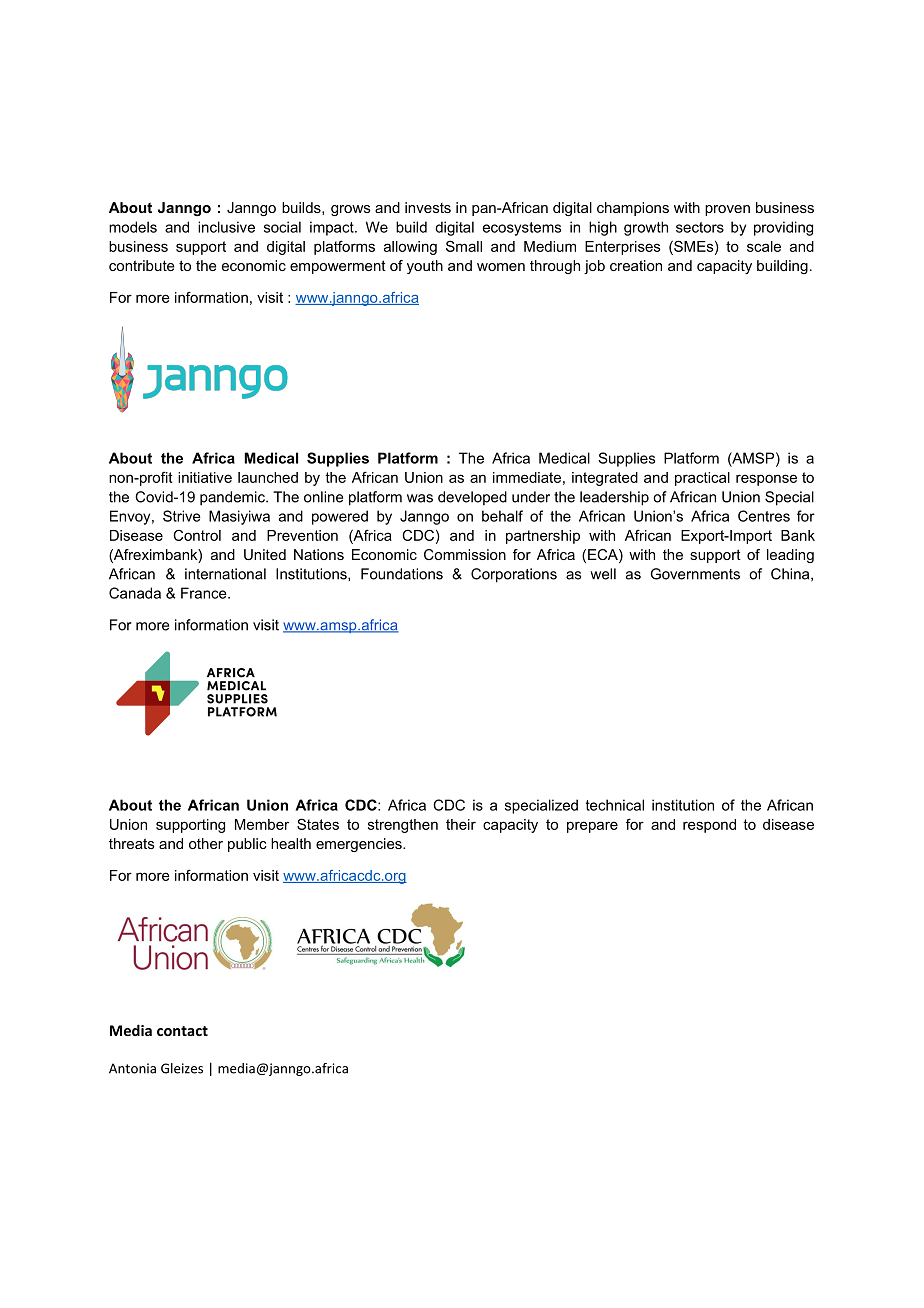  What do you see at coordinates (226, 227) in the screenshot?
I see `inclusive` at bounding box center [226, 227].
